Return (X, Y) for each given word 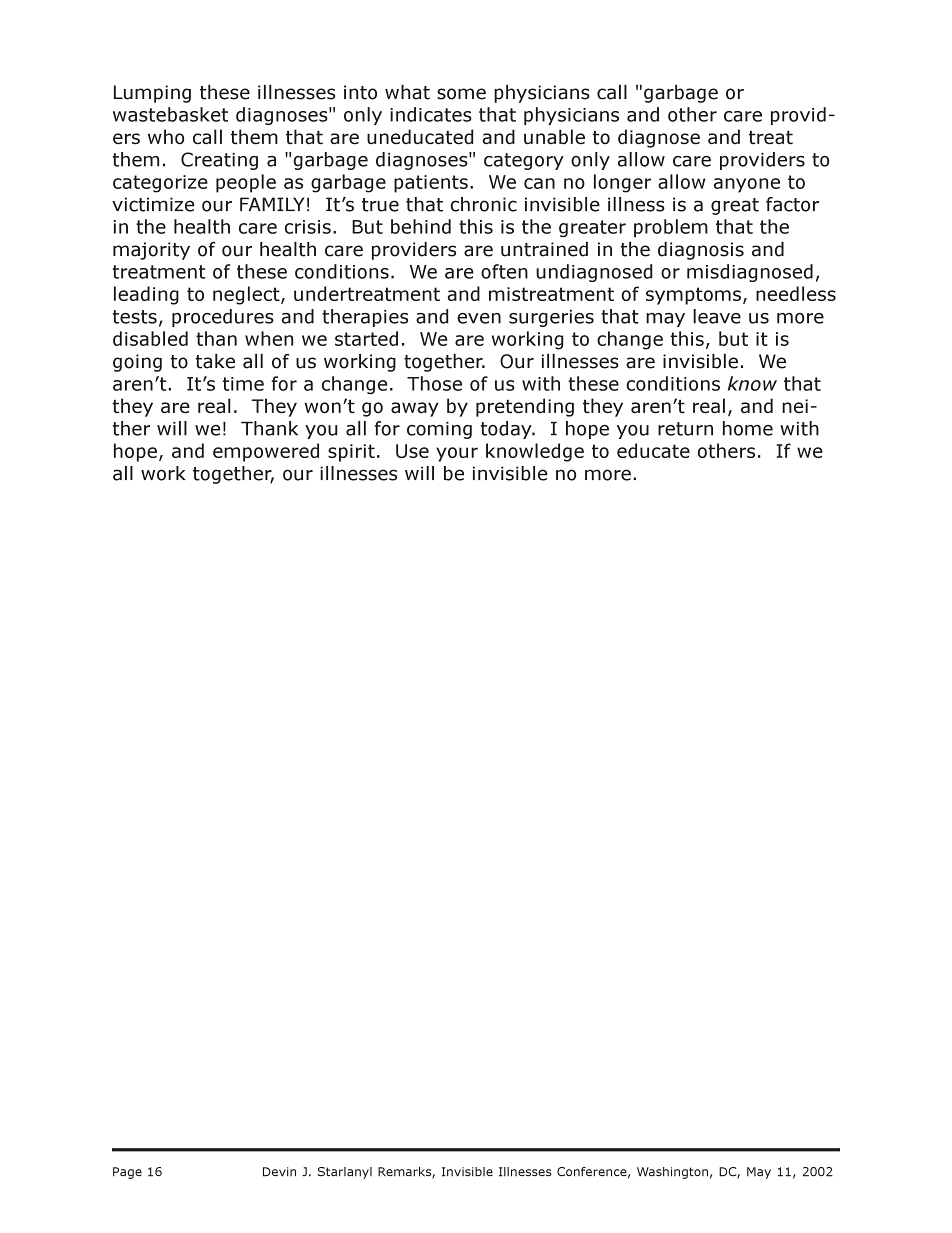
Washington (672, 1173)
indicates (431, 114)
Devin (279, 1172)
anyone (747, 185)
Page (127, 1173)
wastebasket (170, 114)
